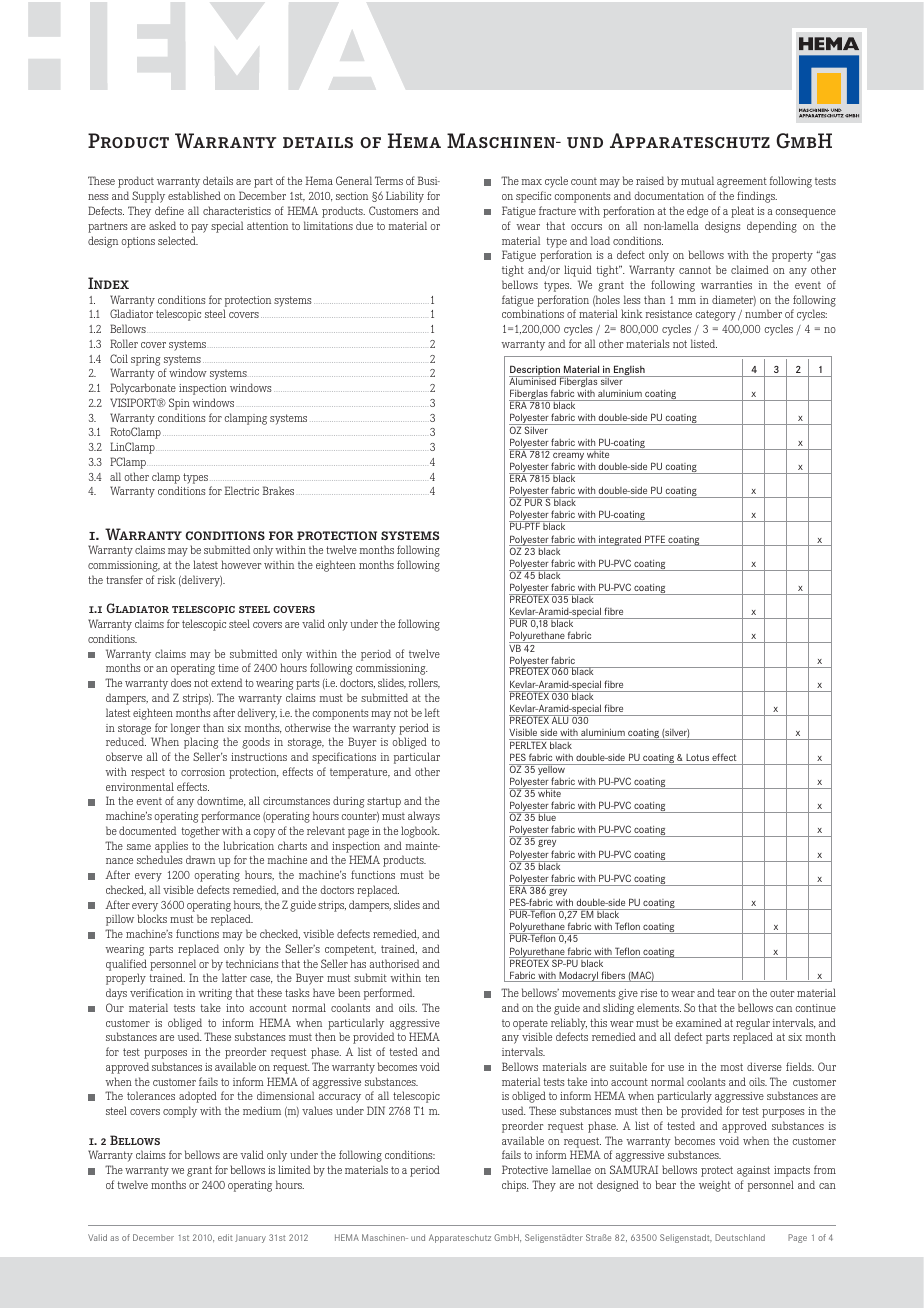 The width and height of the image is (924, 1308). What do you see at coordinates (432, 712) in the image?
I see `left` at bounding box center [432, 712].
